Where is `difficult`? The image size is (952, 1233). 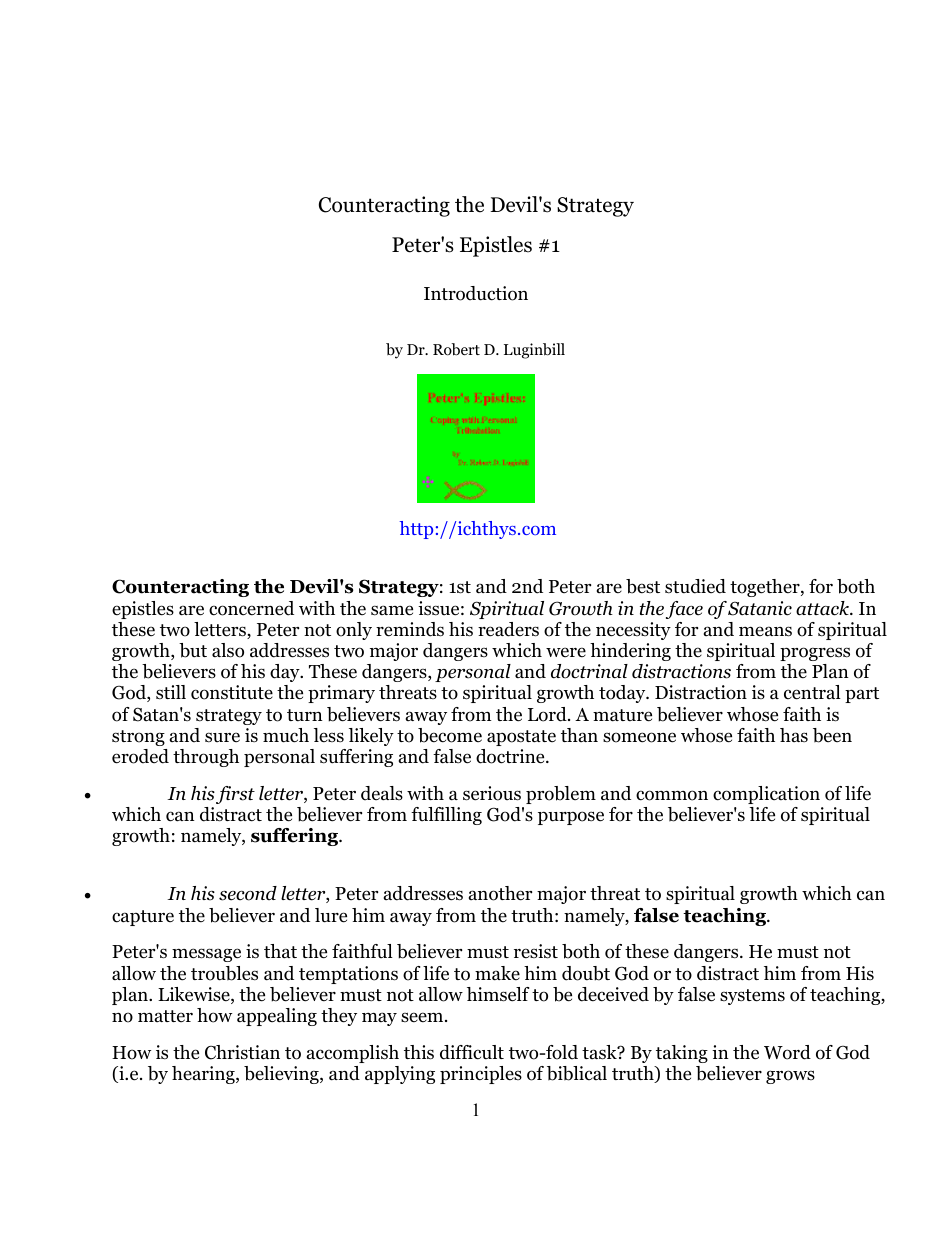
difficult is located at coordinates (472, 1052).
